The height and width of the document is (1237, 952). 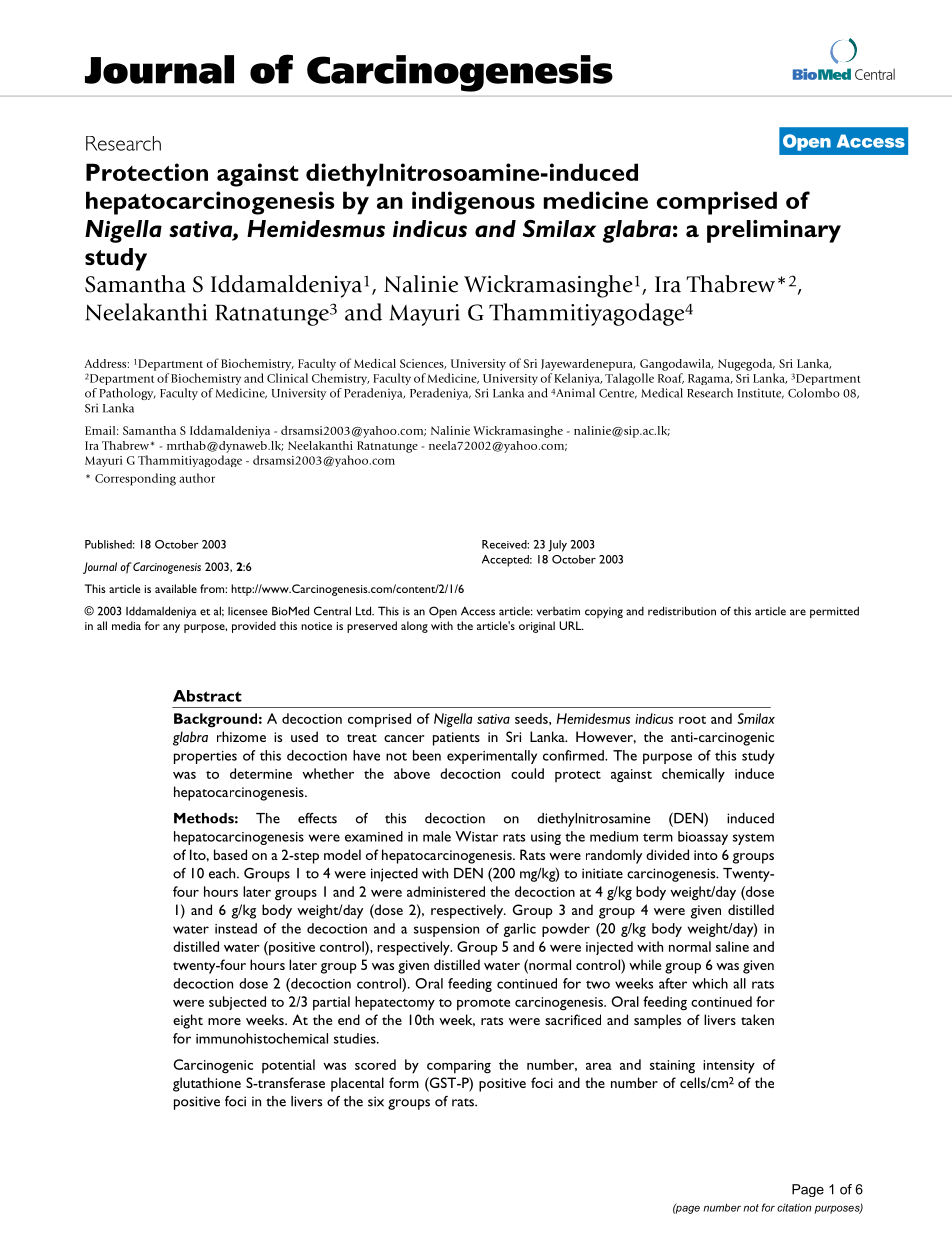 What do you see at coordinates (287, 378) in the document?
I see `Clinical` at bounding box center [287, 378].
